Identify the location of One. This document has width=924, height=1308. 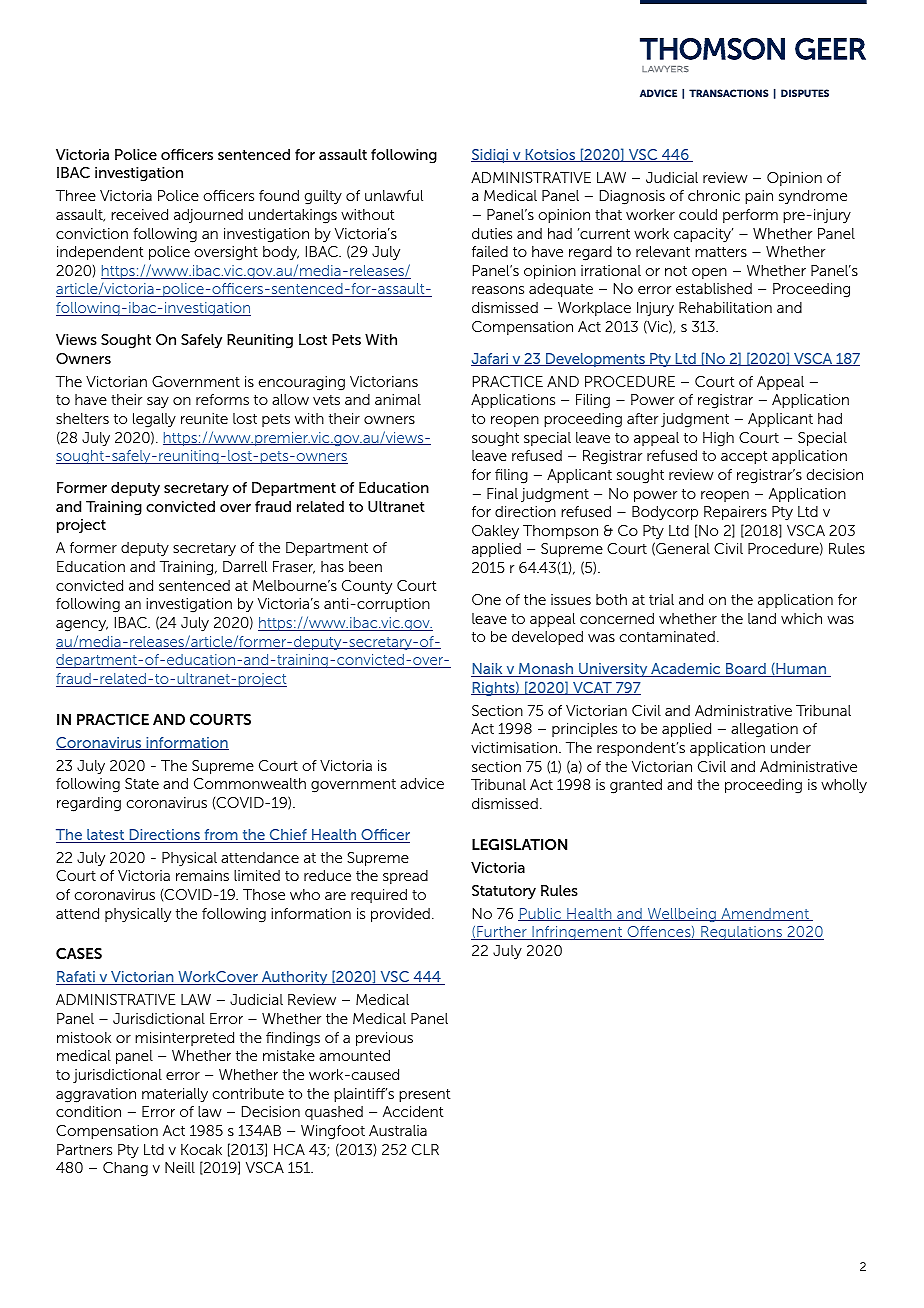
(486, 599).
